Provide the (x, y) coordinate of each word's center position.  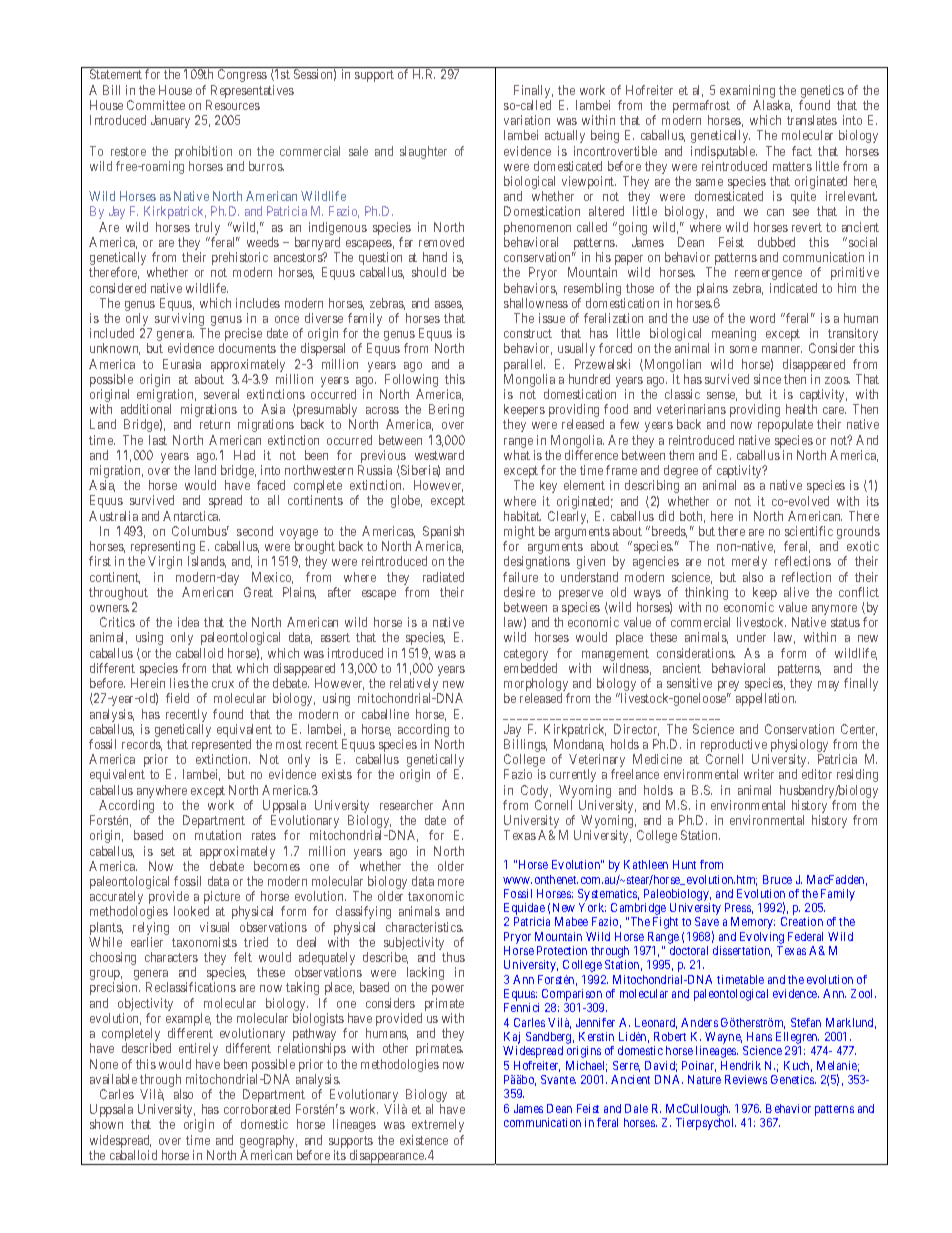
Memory (753, 923)
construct (528, 333)
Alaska (772, 106)
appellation (766, 699)
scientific (809, 531)
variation (527, 120)
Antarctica (191, 516)
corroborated (257, 1109)
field (177, 698)
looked (191, 911)
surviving (180, 321)
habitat (522, 516)
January (170, 121)
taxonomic (436, 896)
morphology (537, 686)
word (762, 318)
